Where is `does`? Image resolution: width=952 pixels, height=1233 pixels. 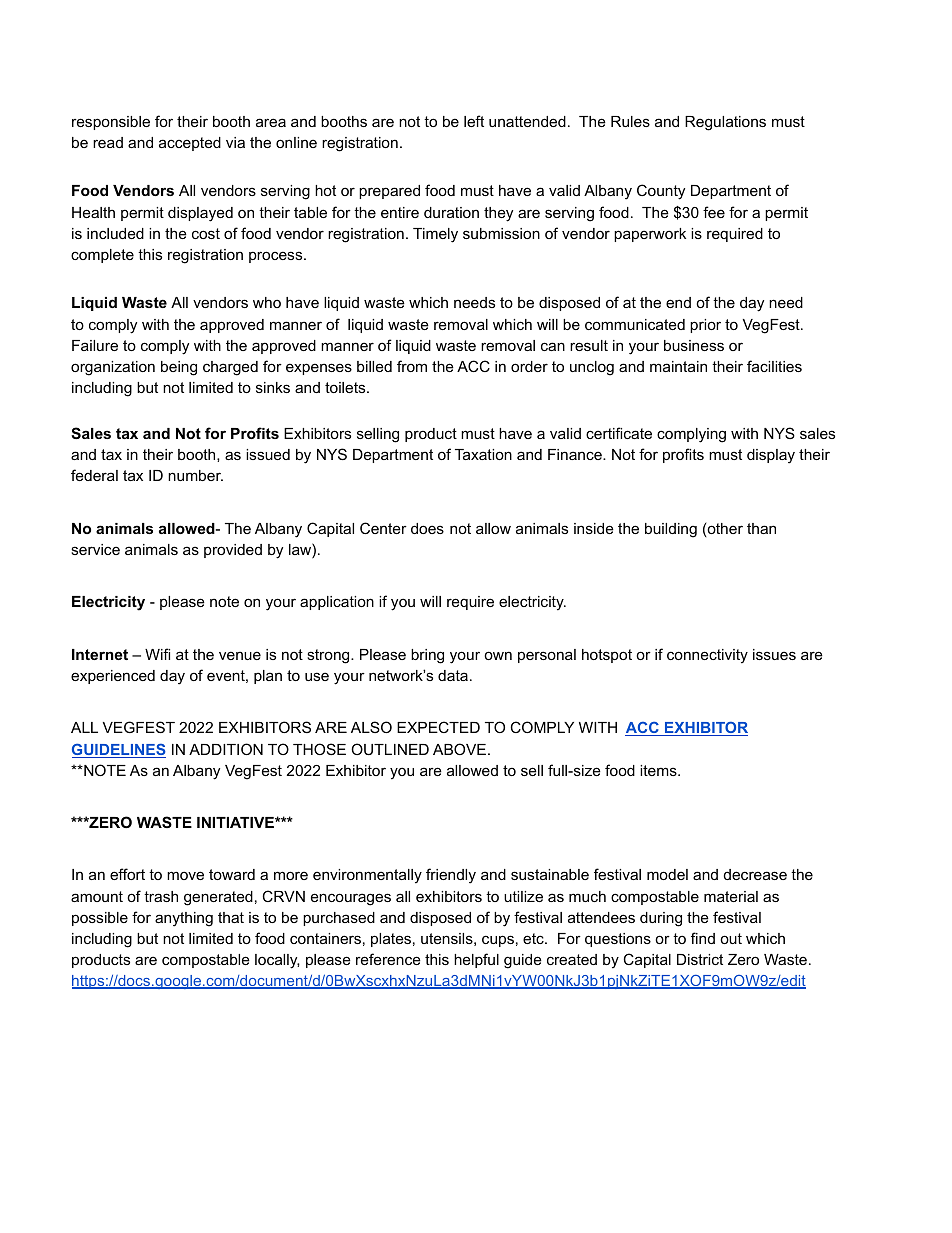
does is located at coordinates (427, 528).
